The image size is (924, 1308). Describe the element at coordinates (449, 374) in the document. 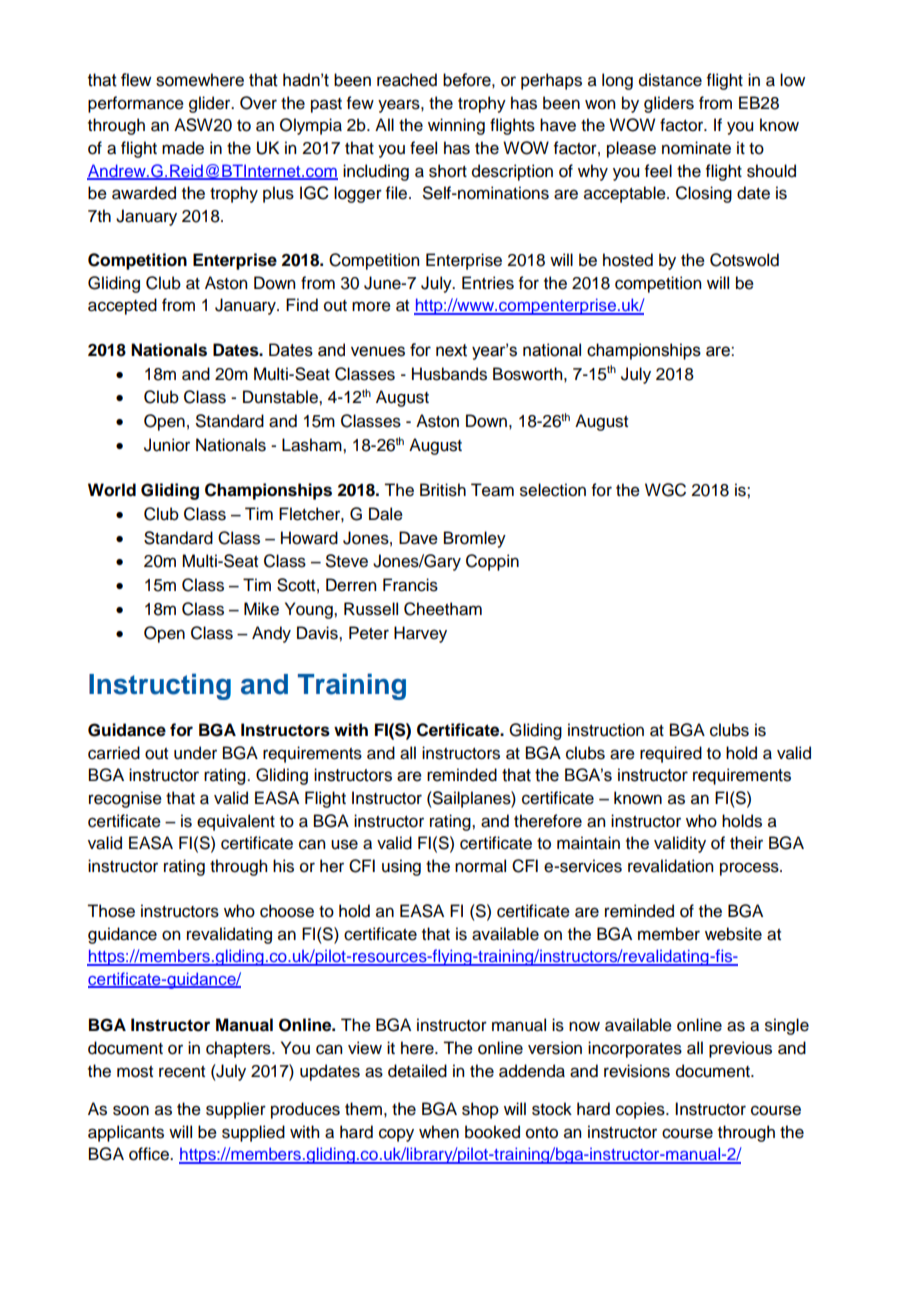

I see `Husbands` at that location.
